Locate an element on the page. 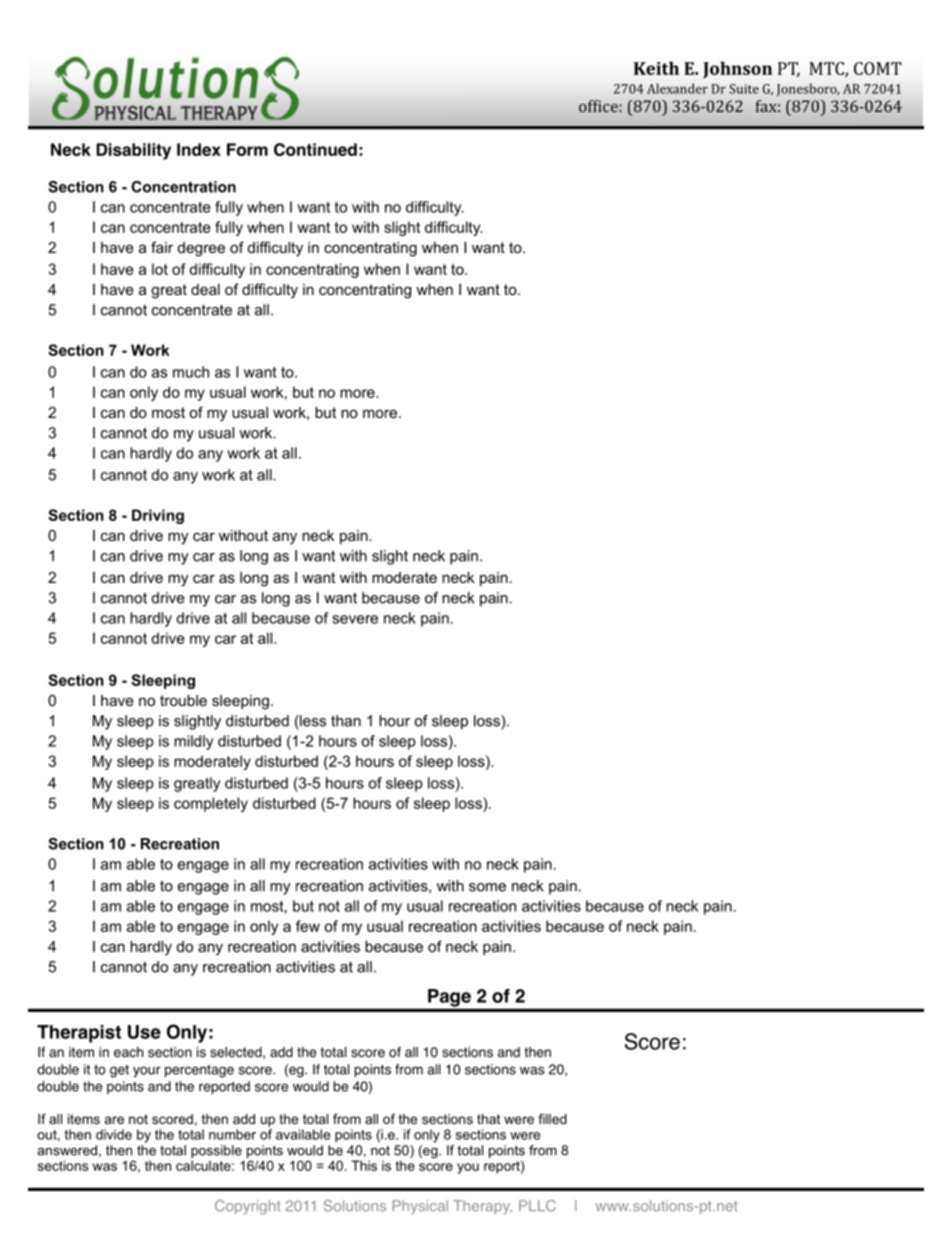  Form is located at coordinates (247, 149).
